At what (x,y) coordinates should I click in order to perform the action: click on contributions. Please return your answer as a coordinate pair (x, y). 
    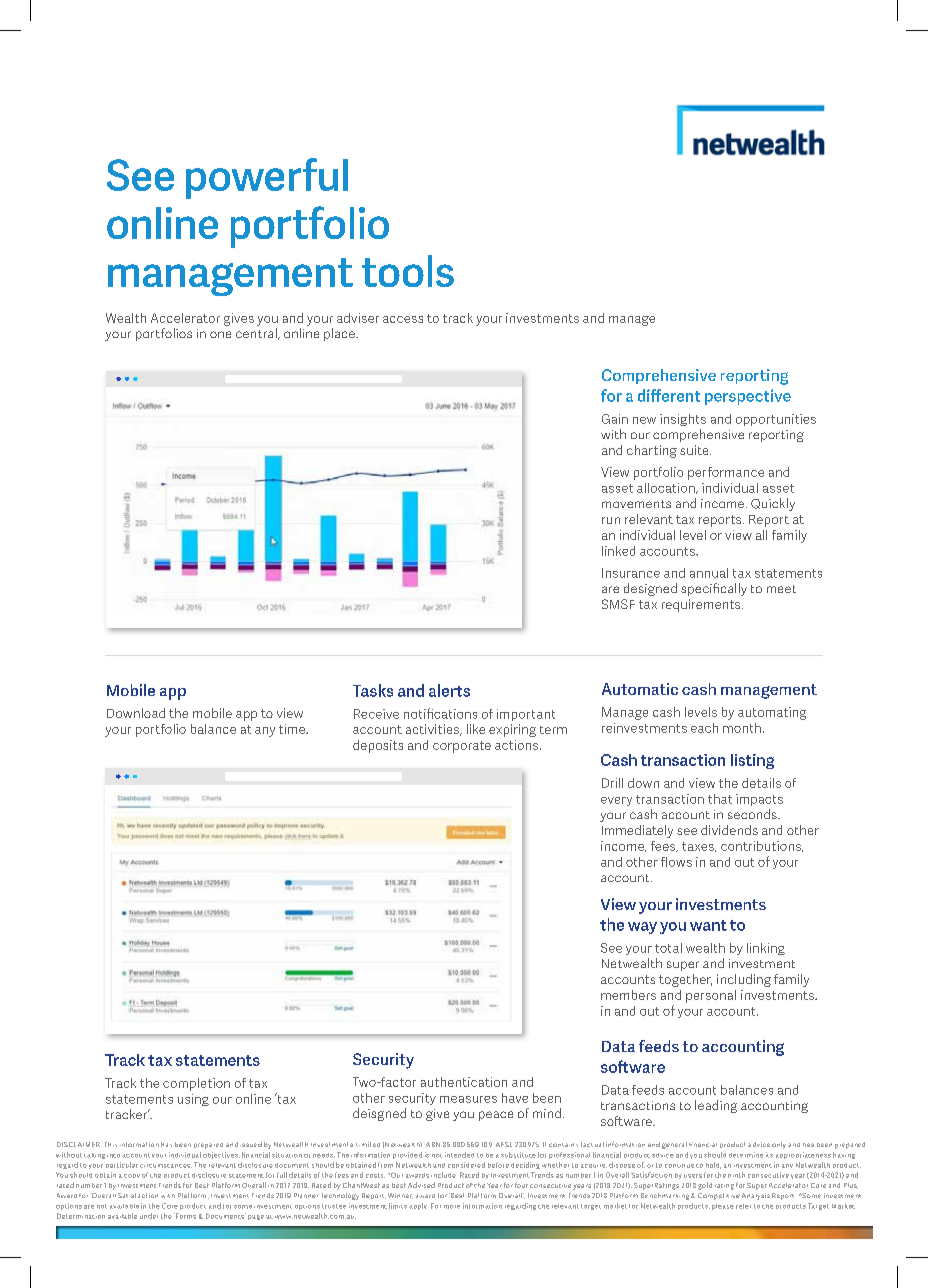
    Looking at the image, I should click on (762, 846).
